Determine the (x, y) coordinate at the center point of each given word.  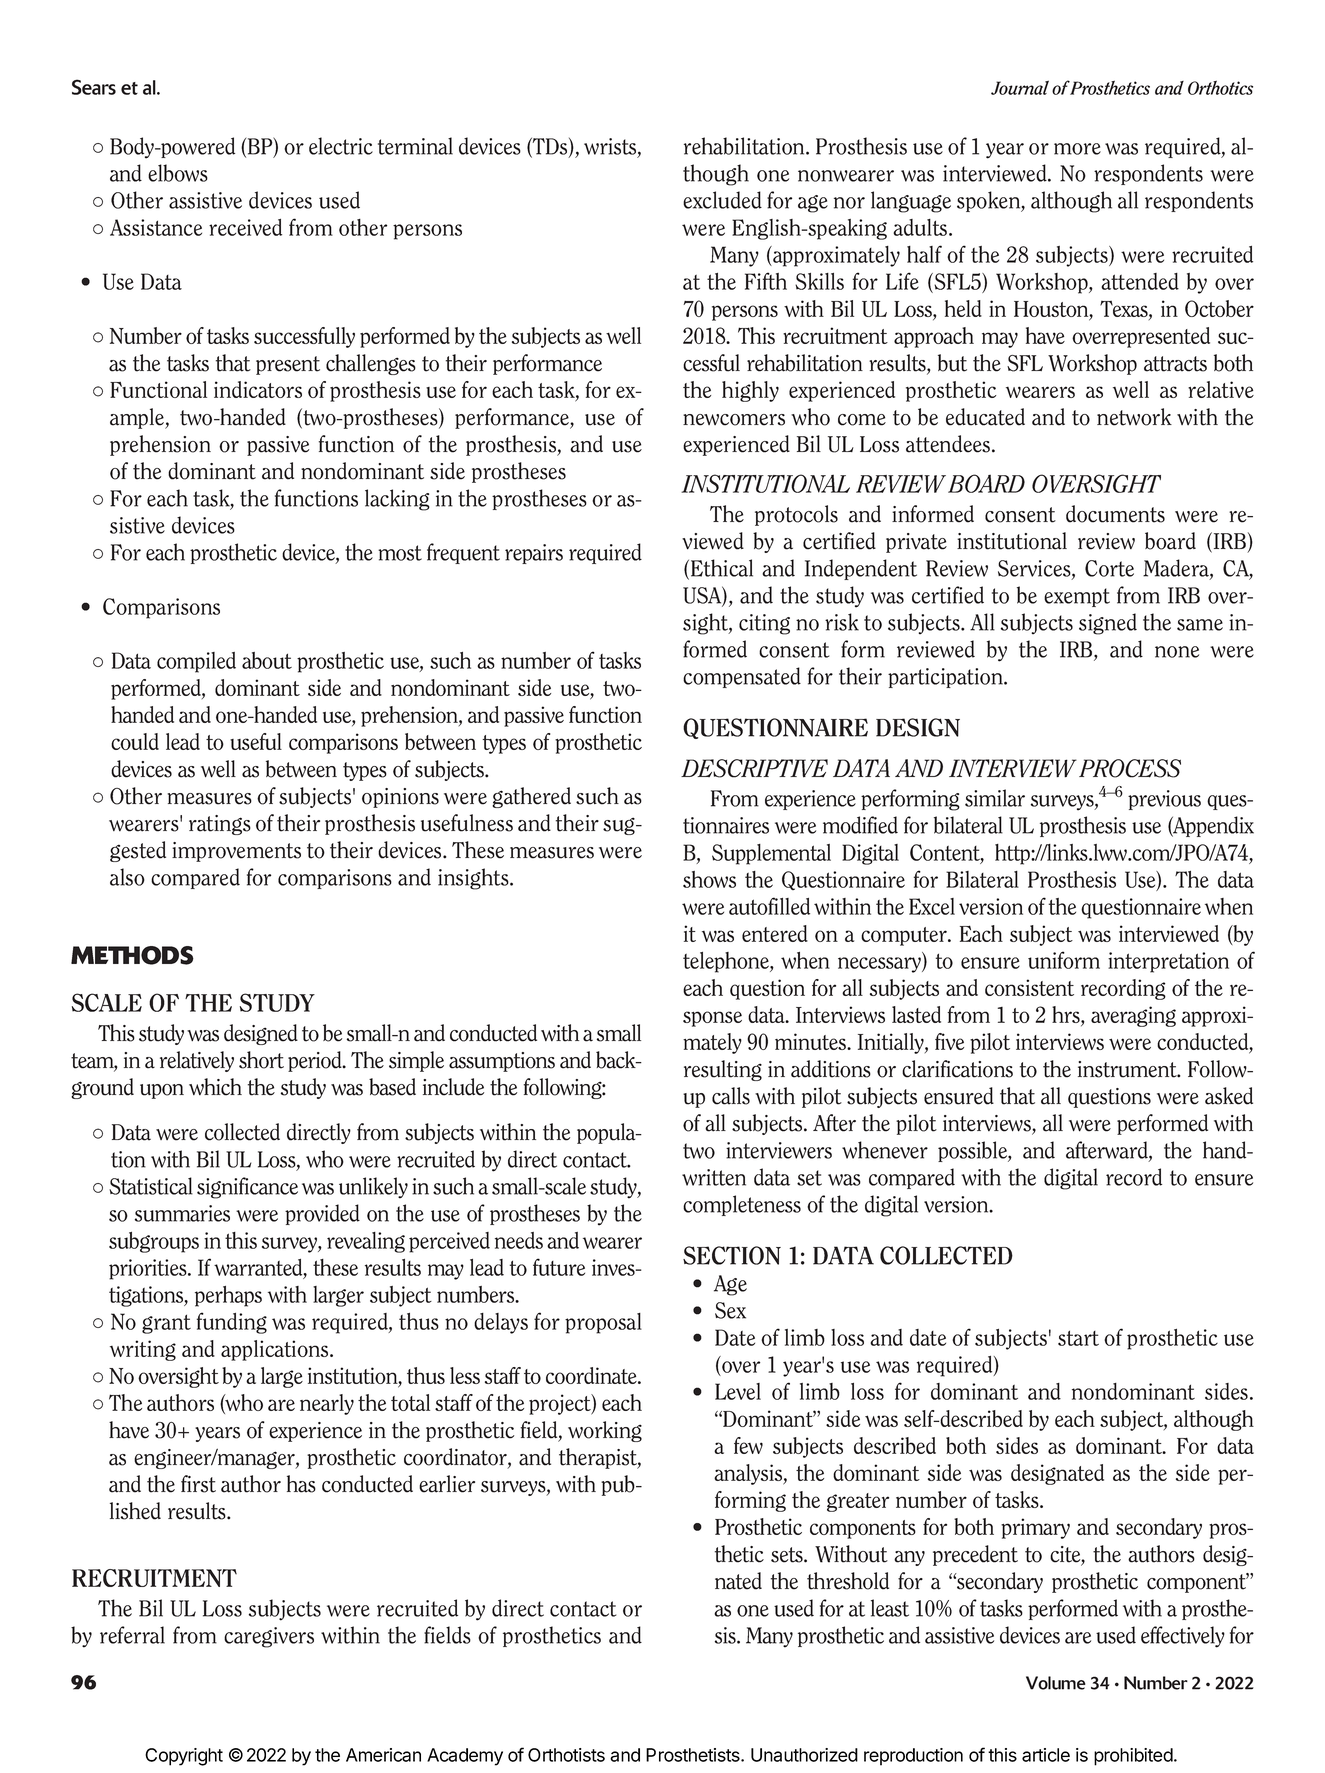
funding (232, 1323)
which (215, 1087)
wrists (611, 147)
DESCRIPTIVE (754, 768)
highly (750, 391)
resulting (723, 1070)
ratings (220, 825)
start (1078, 1338)
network (1134, 417)
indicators (258, 389)
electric (341, 146)
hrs (1067, 1016)
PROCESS (1130, 768)
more (1077, 149)
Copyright (184, 1757)
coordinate (592, 1375)
